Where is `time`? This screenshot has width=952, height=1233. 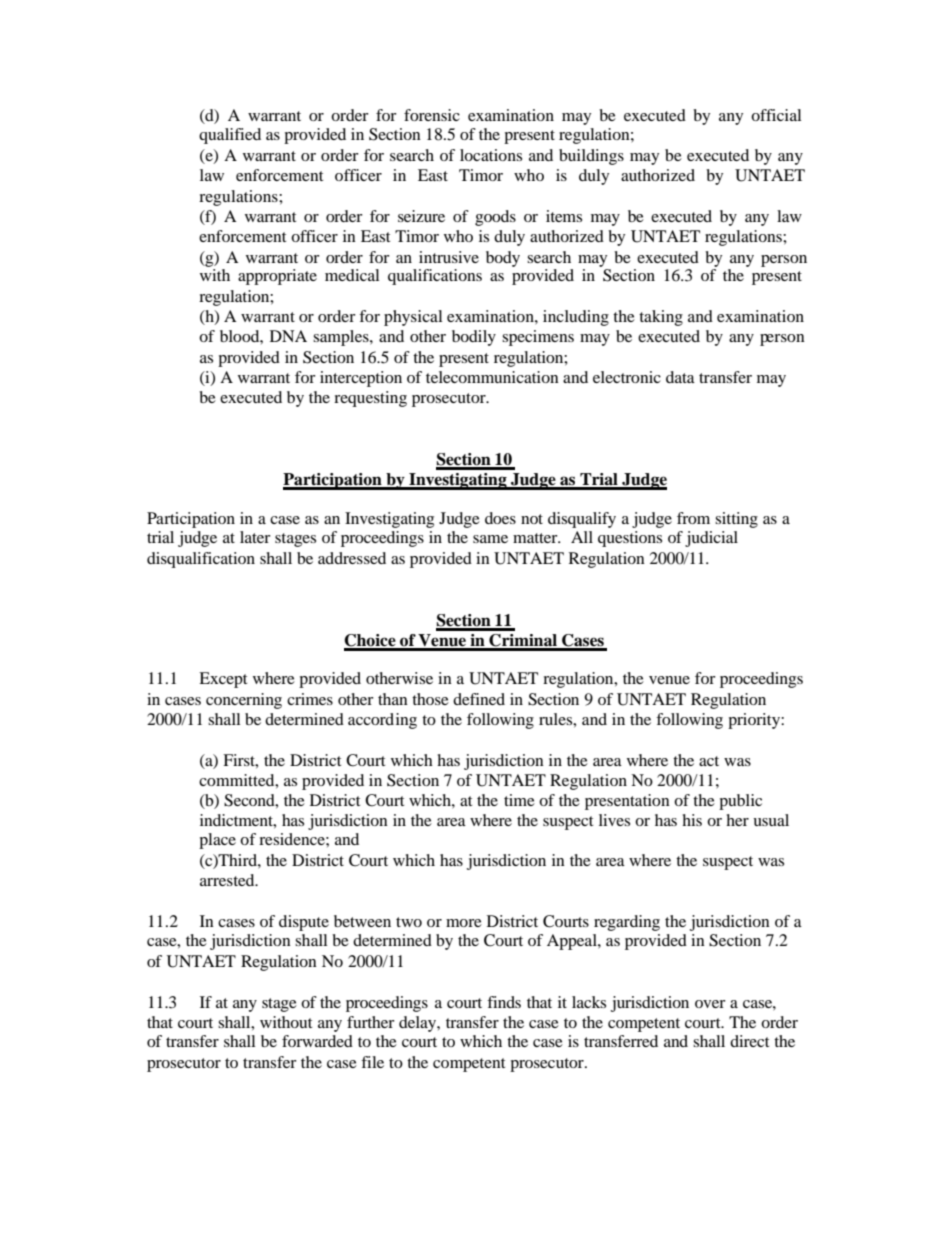 time is located at coordinates (519, 800).
